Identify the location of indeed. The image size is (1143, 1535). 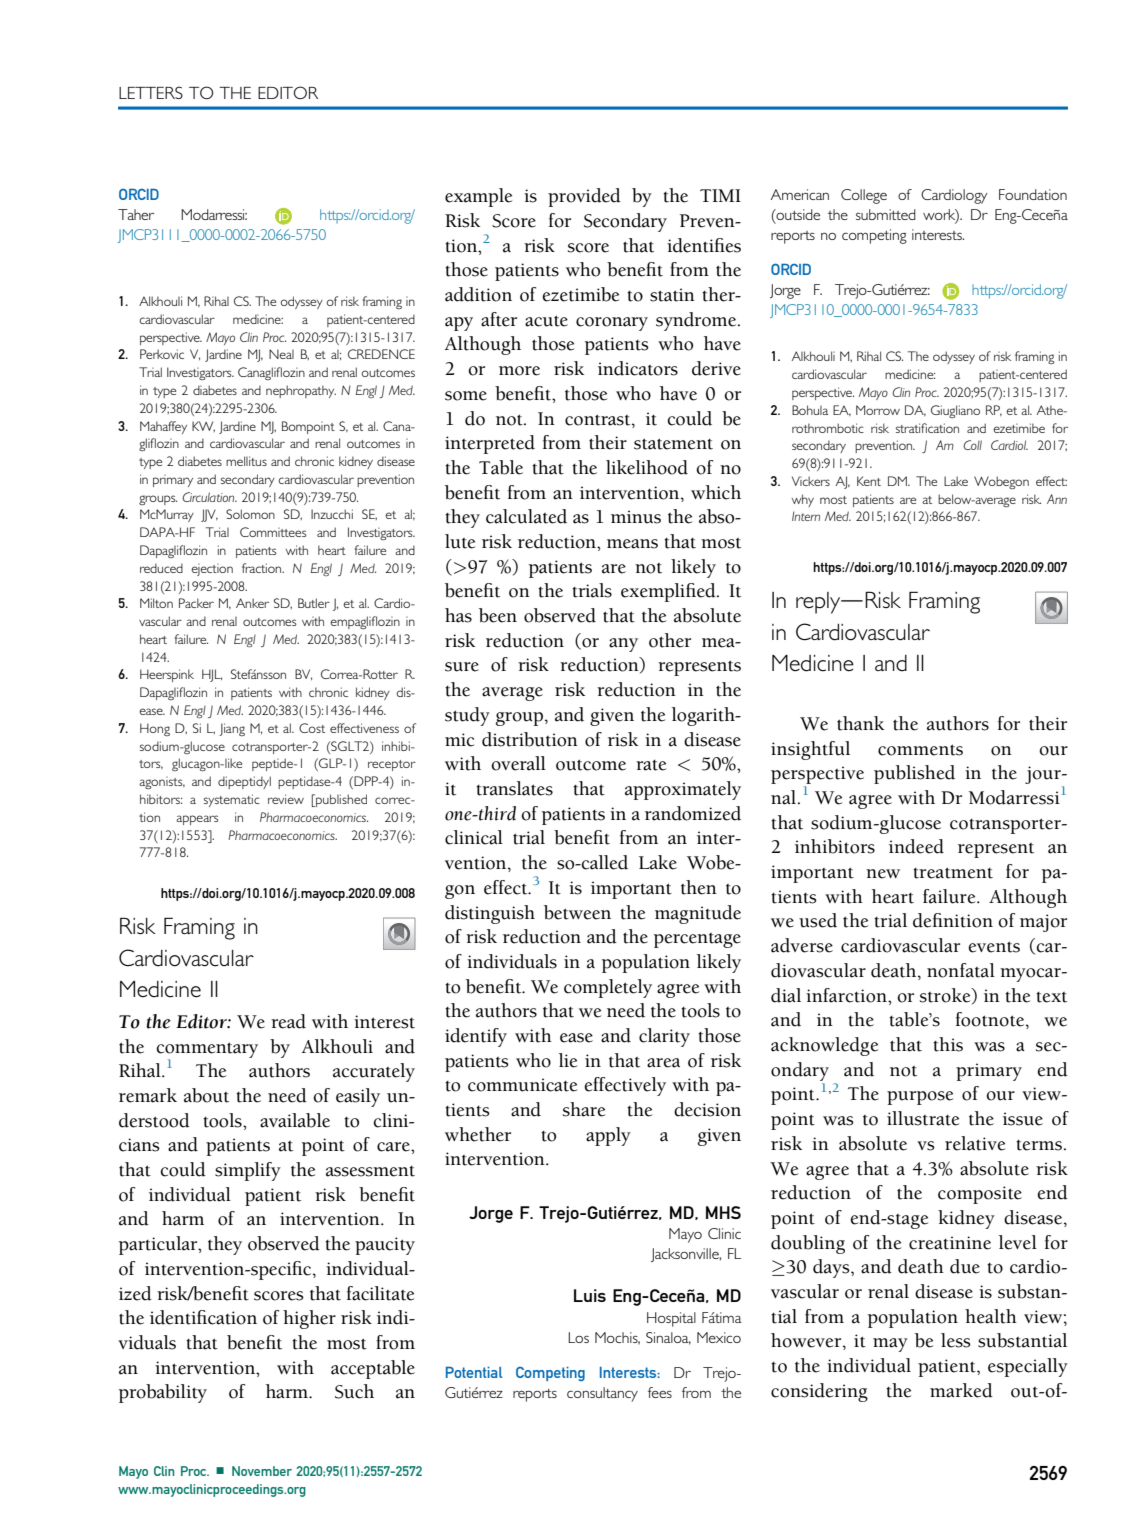
(916, 846).
